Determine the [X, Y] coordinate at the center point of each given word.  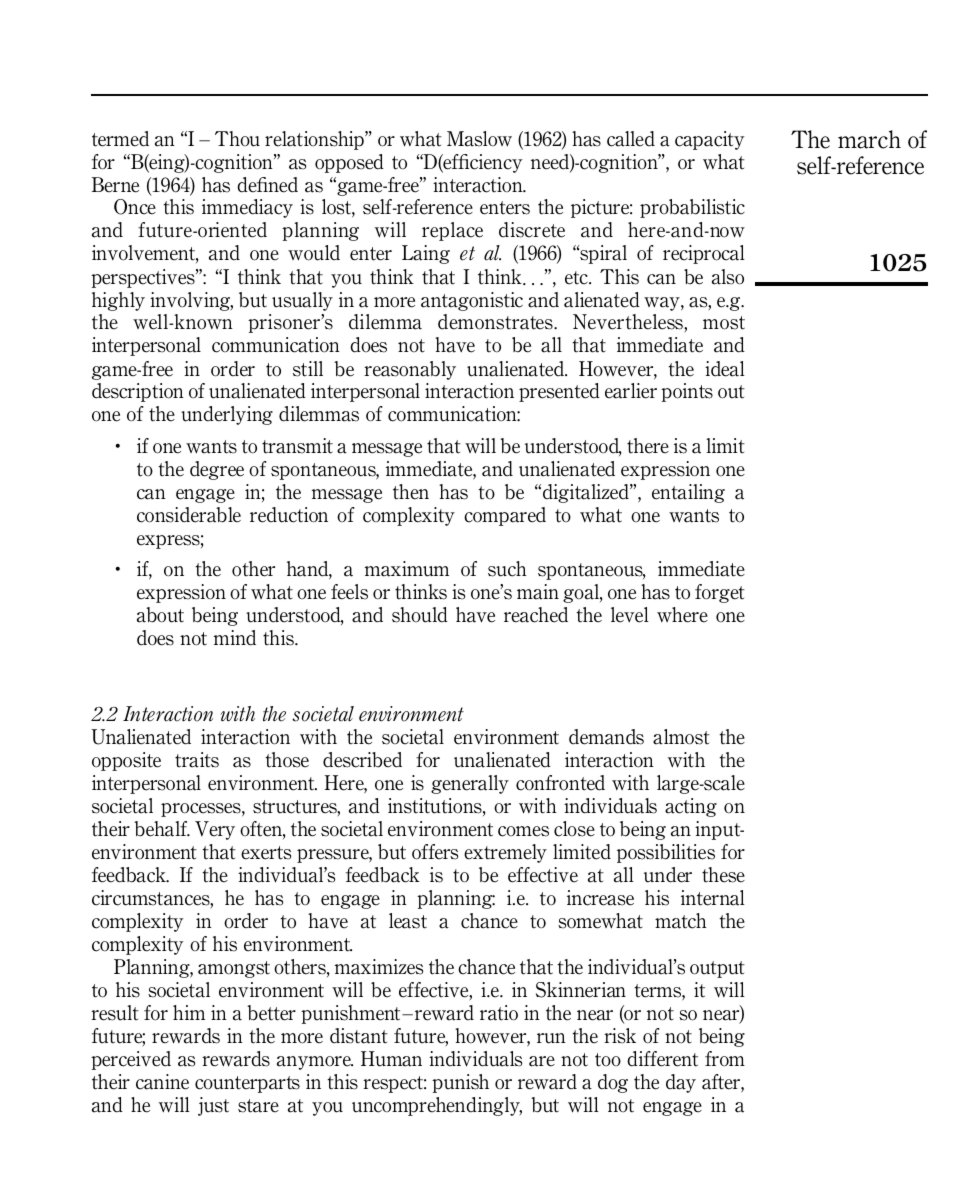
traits [197, 760]
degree [217, 470]
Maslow [479, 139]
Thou [237, 139]
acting [691, 807]
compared [505, 516]
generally [470, 784]
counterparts [247, 1084]
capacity [710, 140]
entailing [688, 493]
